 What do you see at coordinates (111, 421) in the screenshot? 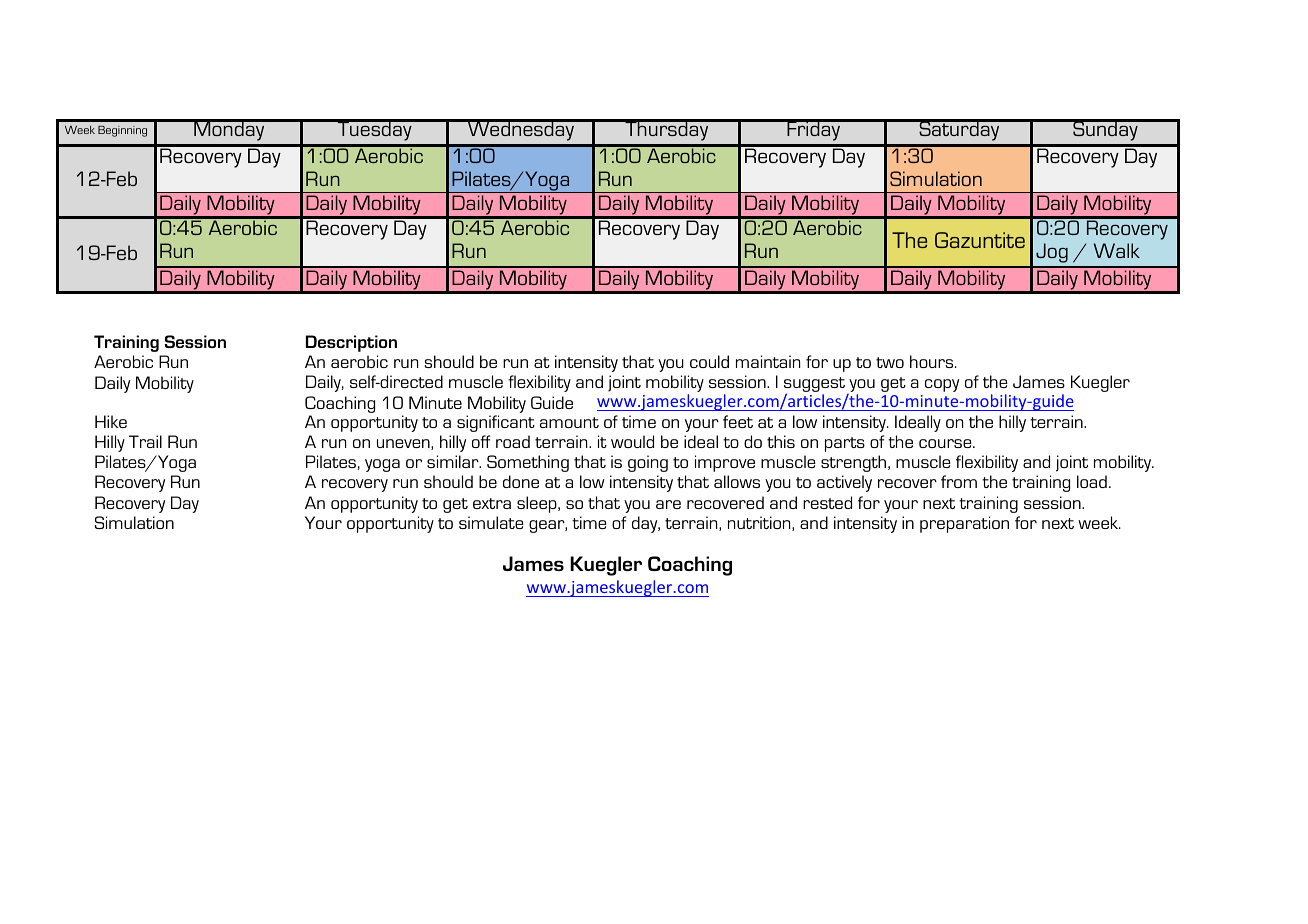
I see `Hike` at bounding box center [111, 421].
